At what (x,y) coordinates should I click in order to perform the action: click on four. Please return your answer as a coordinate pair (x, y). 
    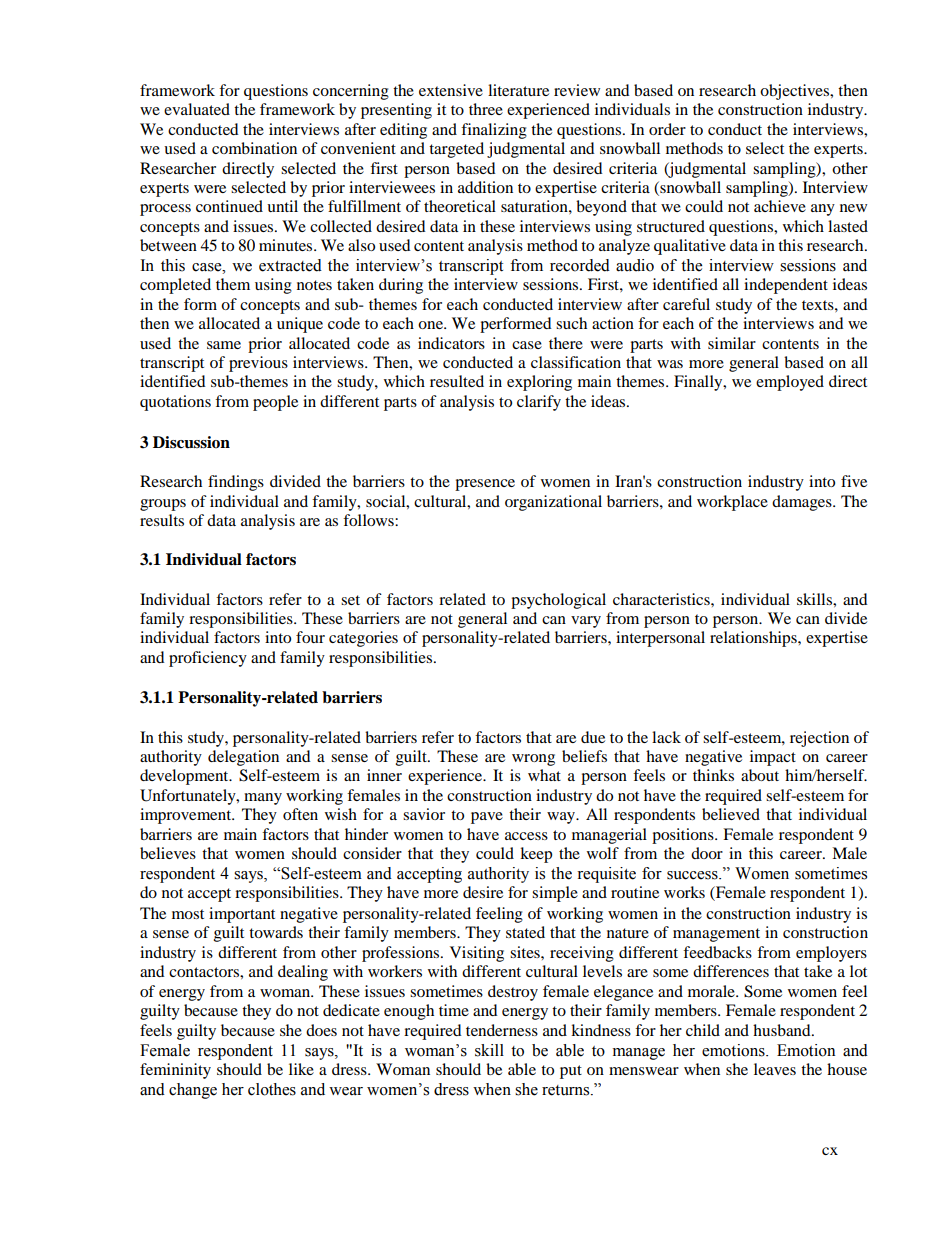
    Looking at the image, I should click on (310, 637).
